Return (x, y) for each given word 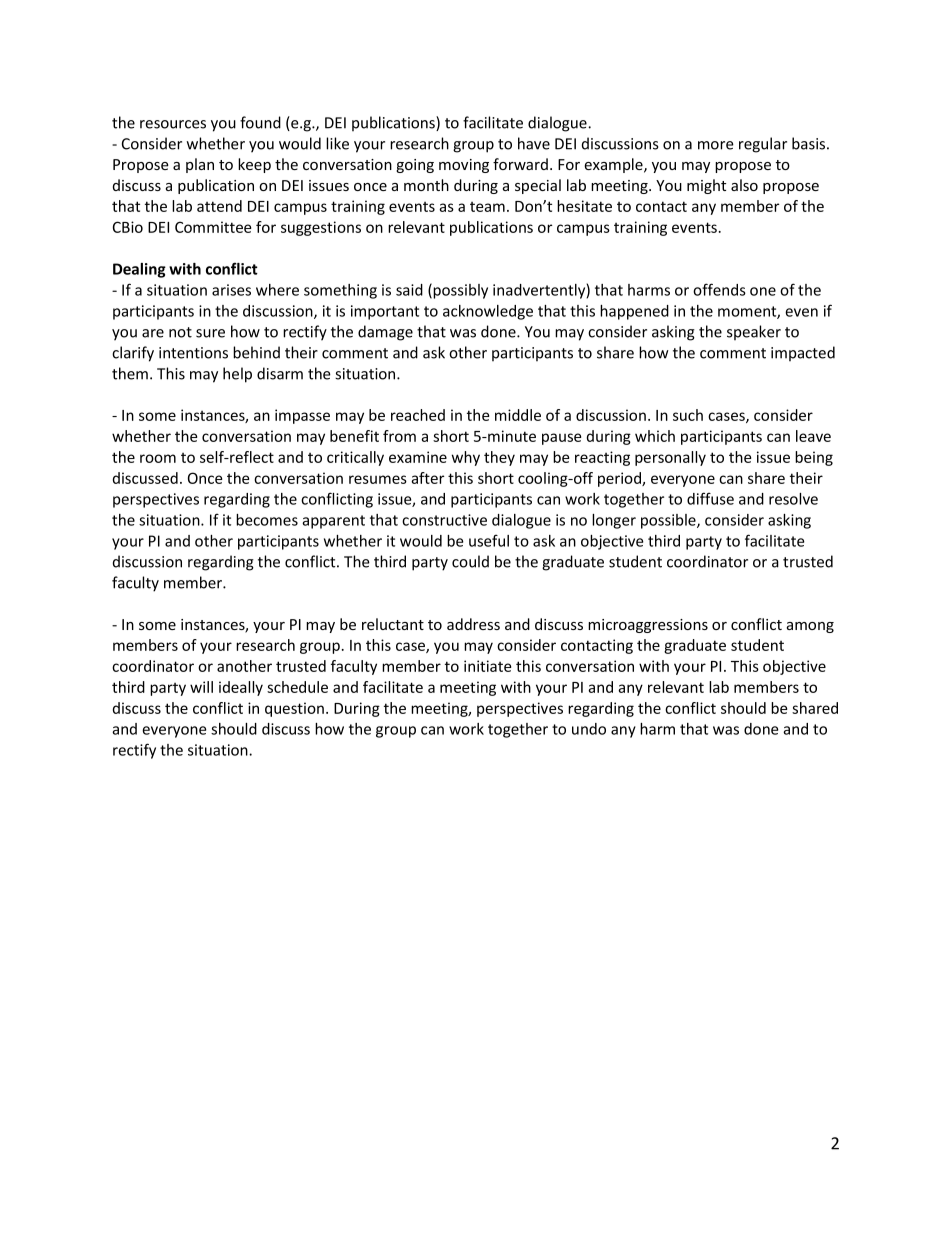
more (716, 145)
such (688, 415)
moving (464, 166)
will (201, 687)
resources (173, 124)
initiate (487, 666)
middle (518, 415)
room (158, 458)
